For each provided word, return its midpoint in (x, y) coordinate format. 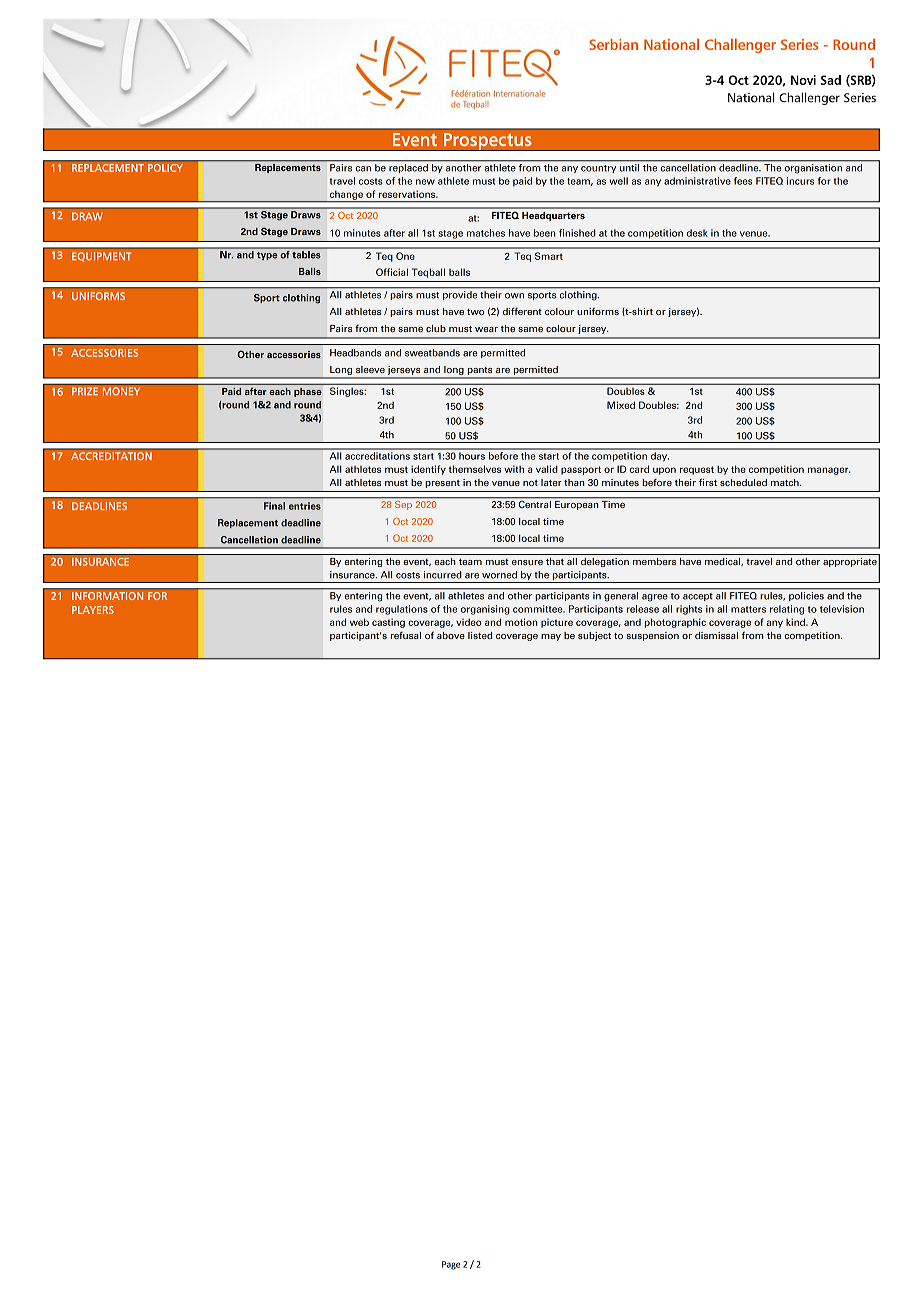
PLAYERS (93, 610)
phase (308, 392)
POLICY (165, 168)
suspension (652, 636)
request (697, 470)
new (425, 182)
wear (486, 329)
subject (594, 636)
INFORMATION (108, 596)
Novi (803, 80)
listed (480, 635)
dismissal (716, 635)
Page (451, 1265)
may (551, 637)
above (451, 635)
